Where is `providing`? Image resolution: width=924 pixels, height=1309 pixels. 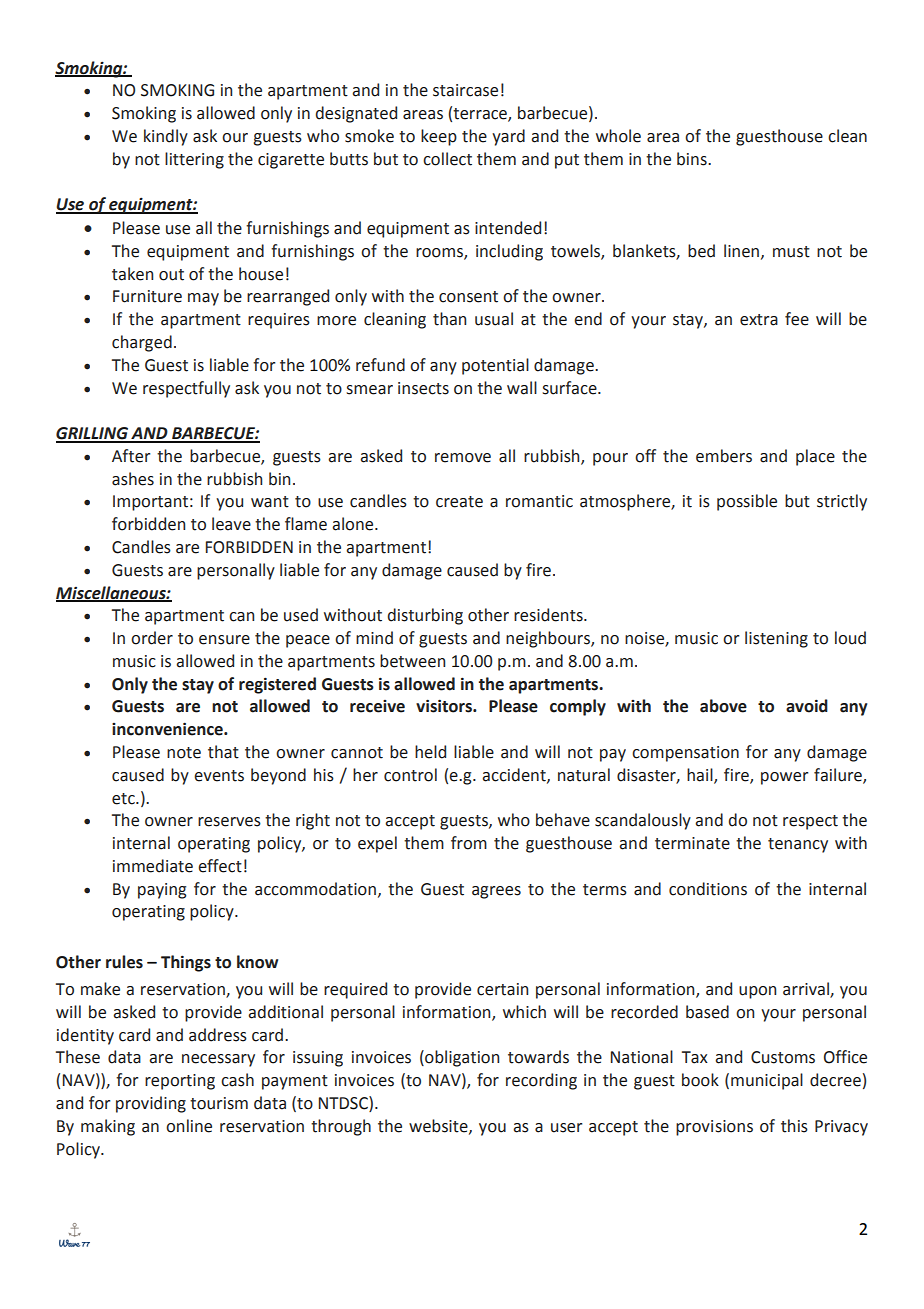
providing is located at coordinates (151, 1104).
